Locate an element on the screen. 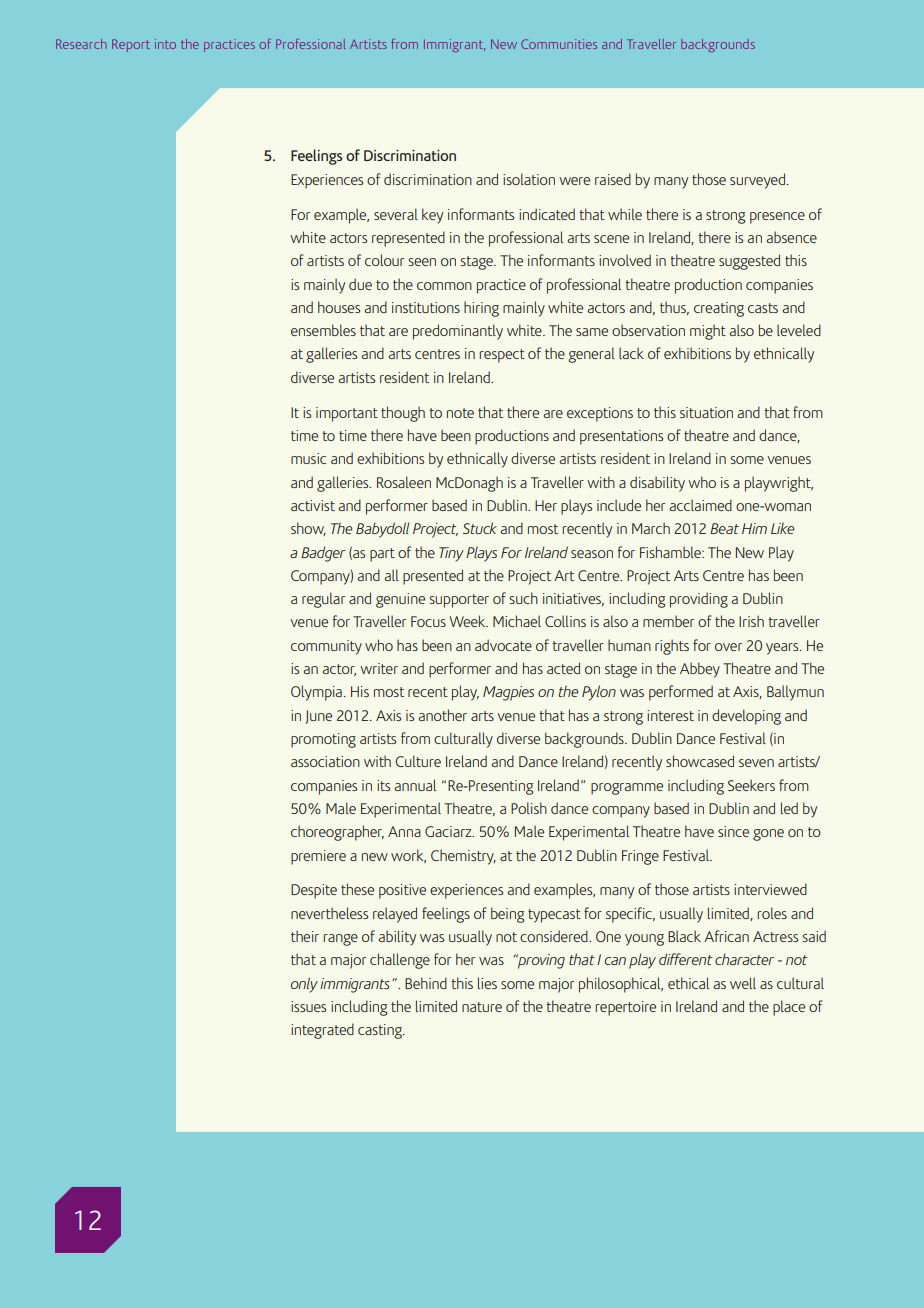 This screenshot has height=1308, width=924. Culture is located at coordinates (418, 761).
